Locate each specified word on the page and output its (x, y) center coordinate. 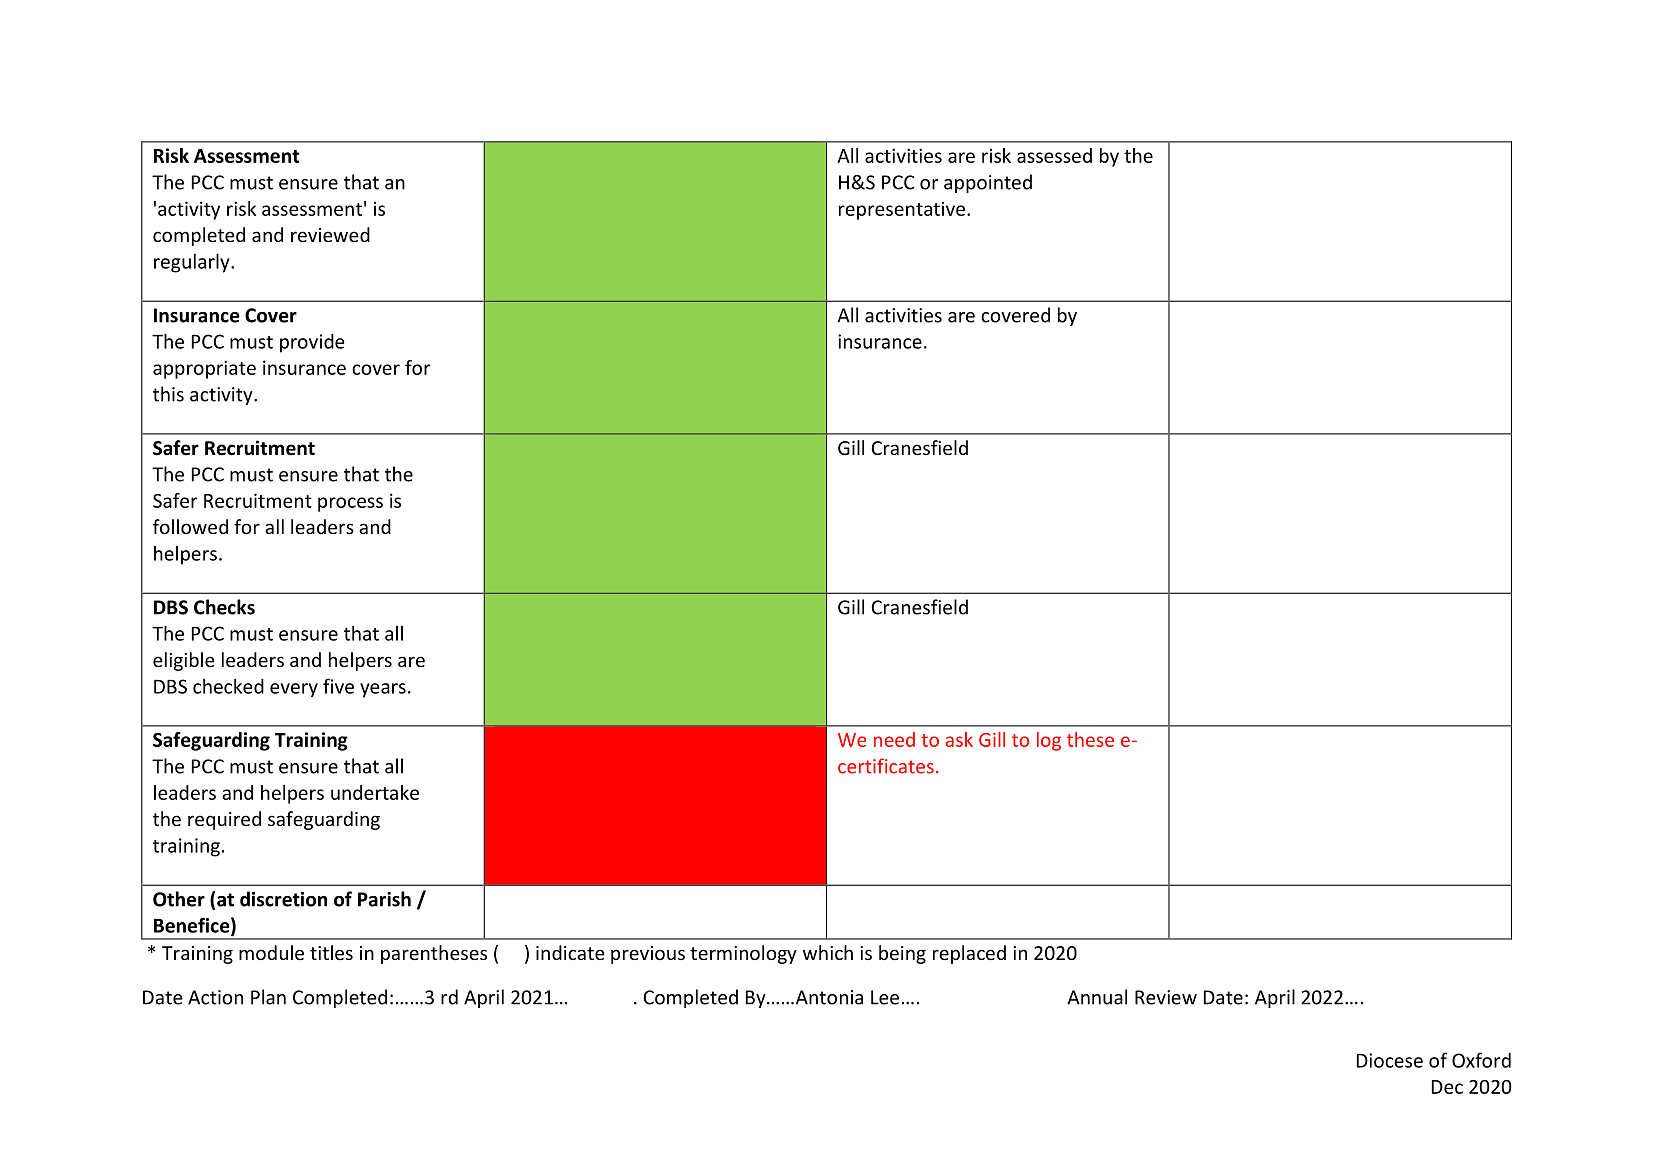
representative (902, 211)
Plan (268, 997)
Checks (224, 607)
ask (959, 739)
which (828, 952)
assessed (1054, 155)
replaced (969, 954)
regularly (193, 263)
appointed (988, 183)
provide (312, 343)
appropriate (204, 369)
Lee (885, 997)
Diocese (1390, 1060)
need (894, 739)
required (224, 820)
